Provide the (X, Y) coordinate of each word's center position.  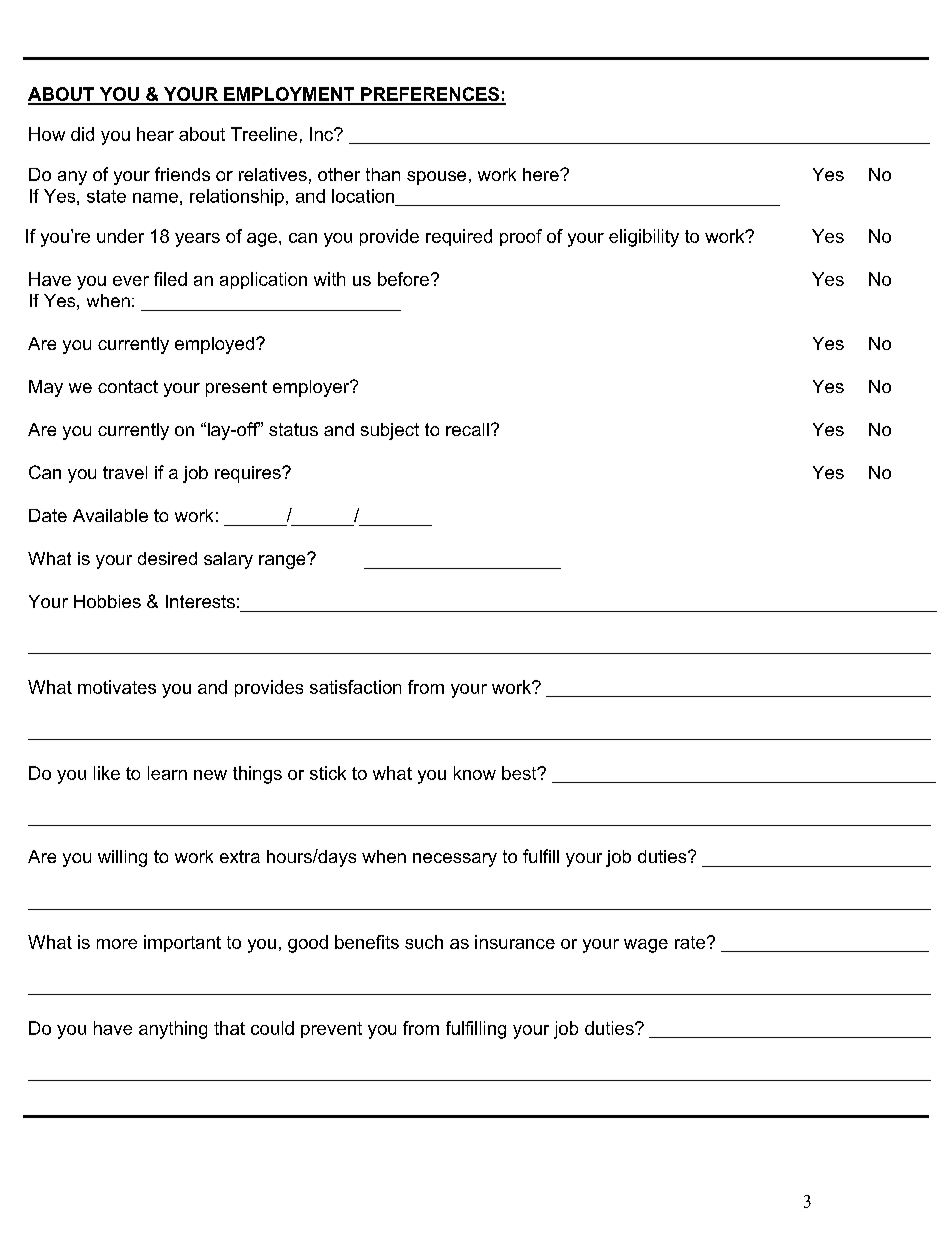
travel (125, 472)
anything (173, 1030)
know (475, 773)
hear (155, 134)
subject (390, 431)
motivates (117, 687)
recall (467, 429)
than (383, 174)
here (542, 174)
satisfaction (355, 687)
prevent (331, 1030)
